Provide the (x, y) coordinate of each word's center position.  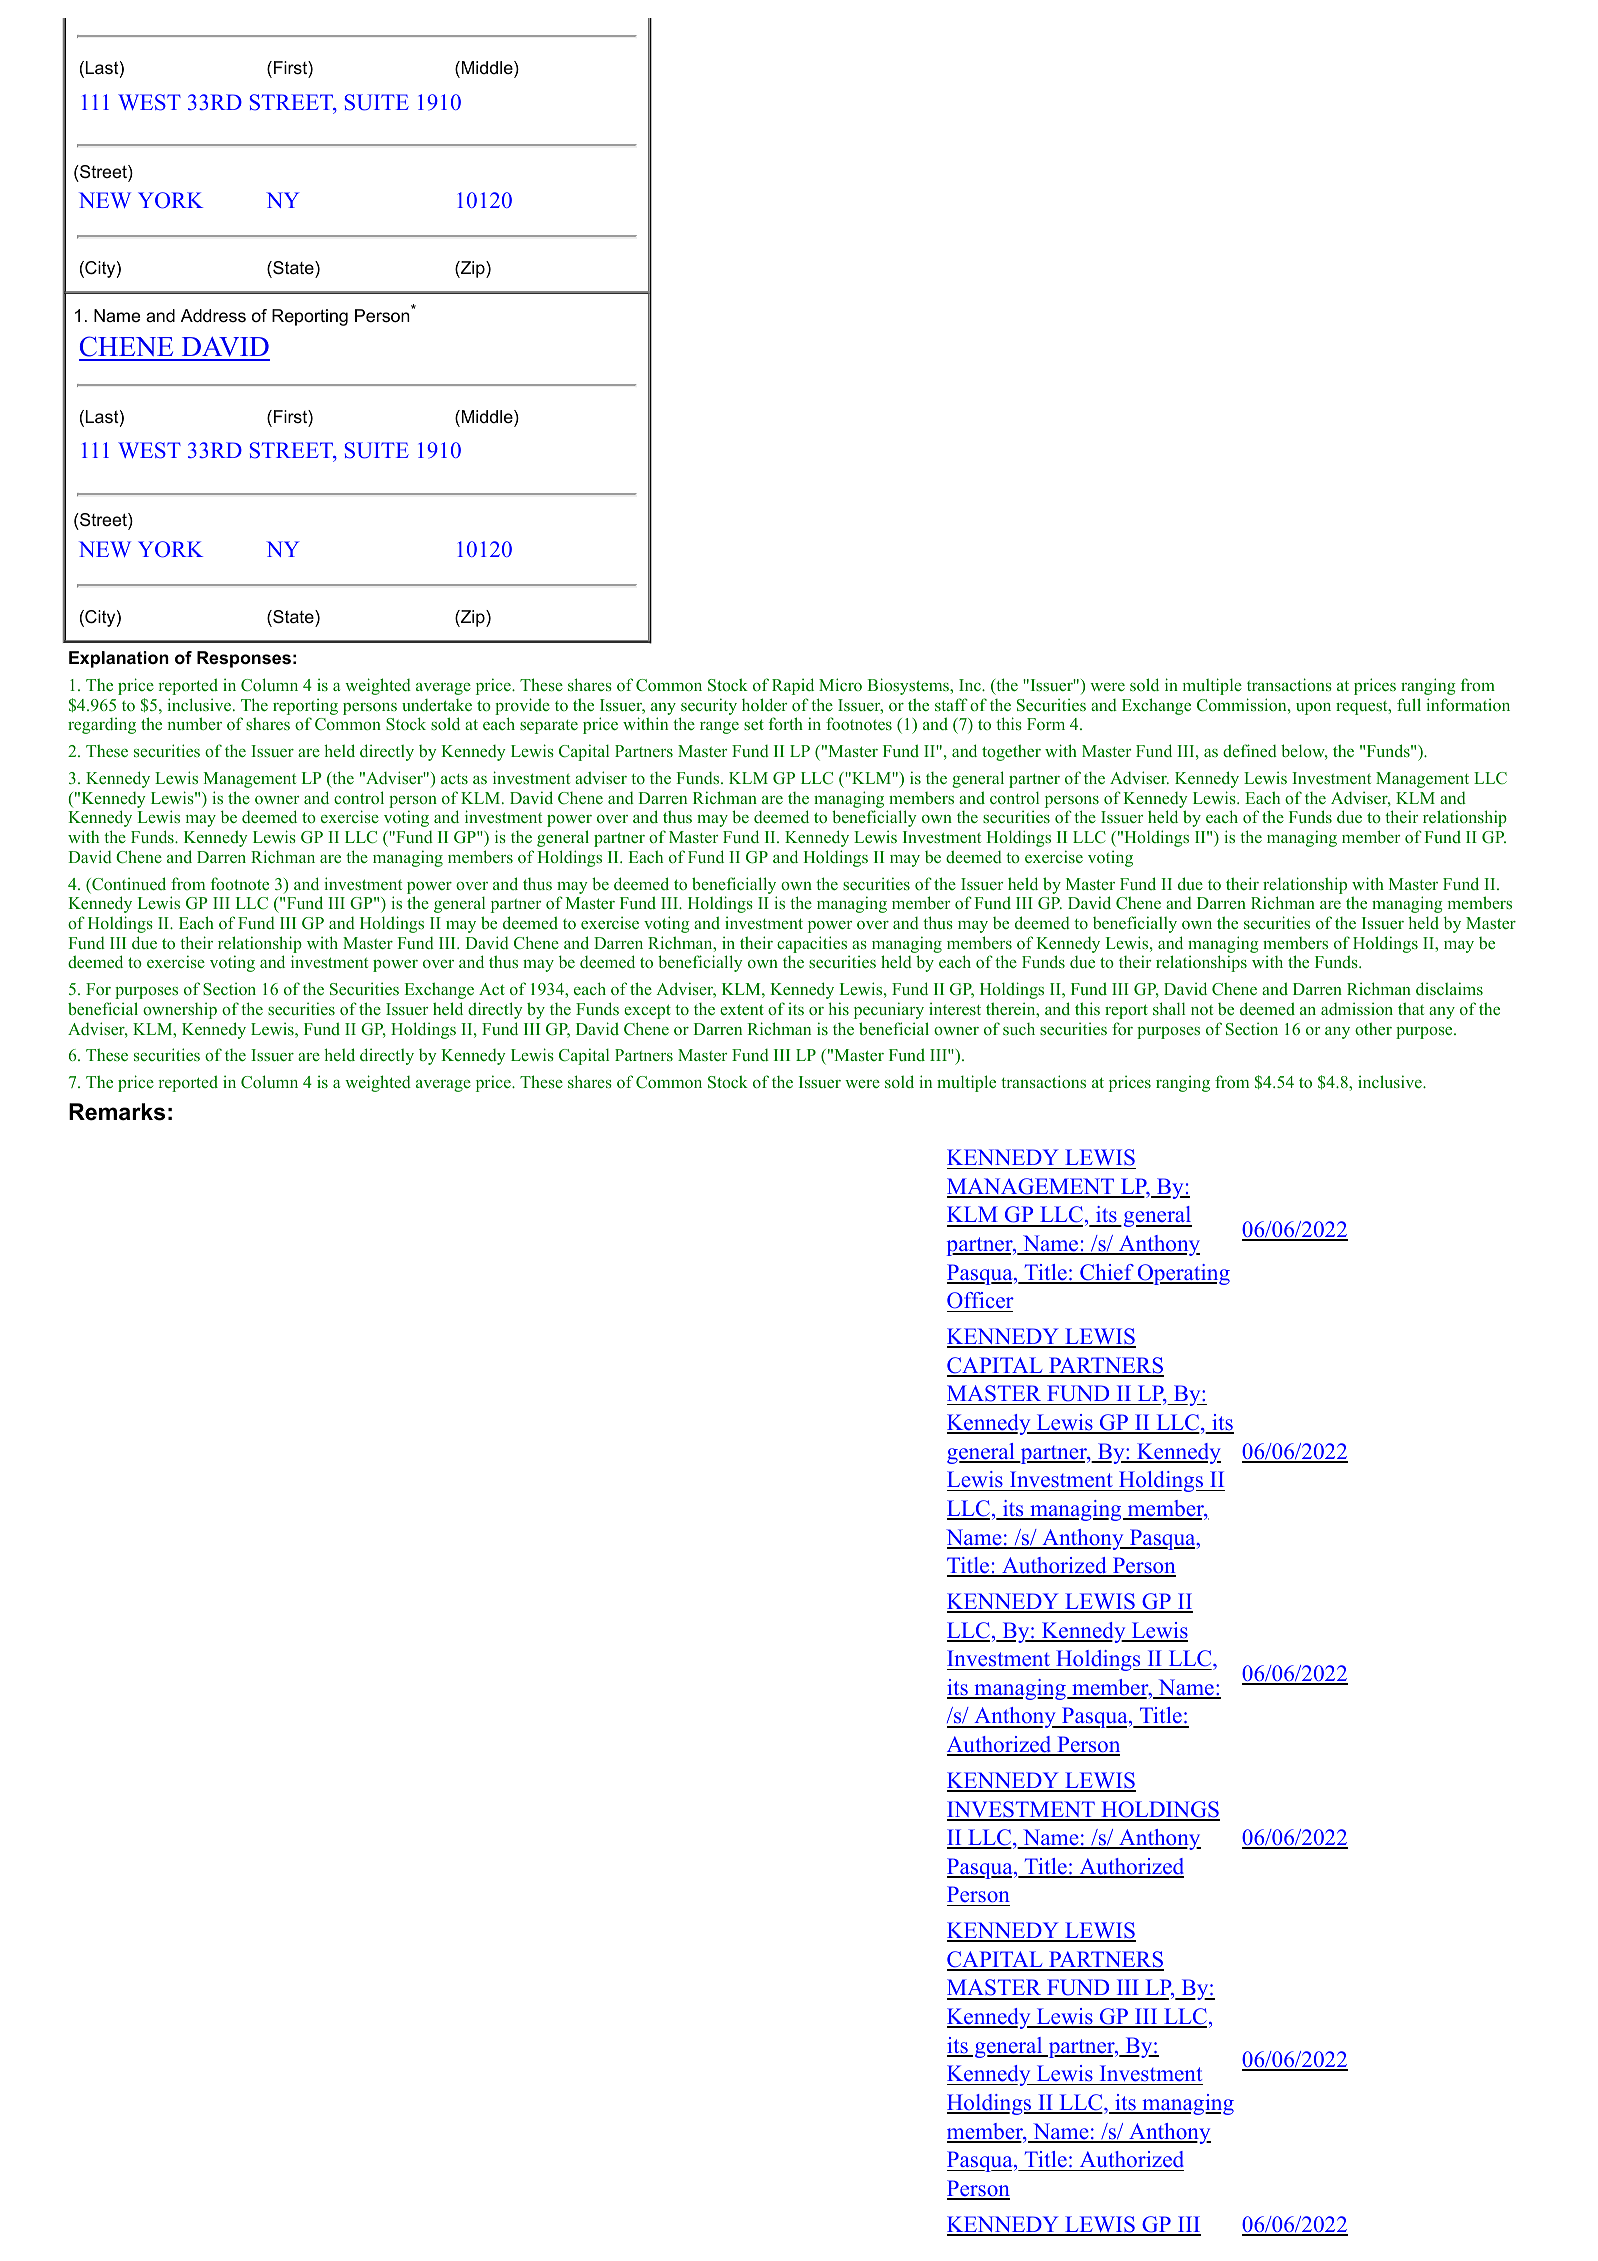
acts (454, 779)
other (1373, 1028)
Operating (1182, 1274)
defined (1250, 750)
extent (742, 1009)
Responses (244, 659)
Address (213, 316)
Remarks (117, 1112)
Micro (840, 684)
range (719, 728)
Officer (980, 1302)
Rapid (793, 686)
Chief (1107, 1273)
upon (1313, 709)
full (1409, 704)
